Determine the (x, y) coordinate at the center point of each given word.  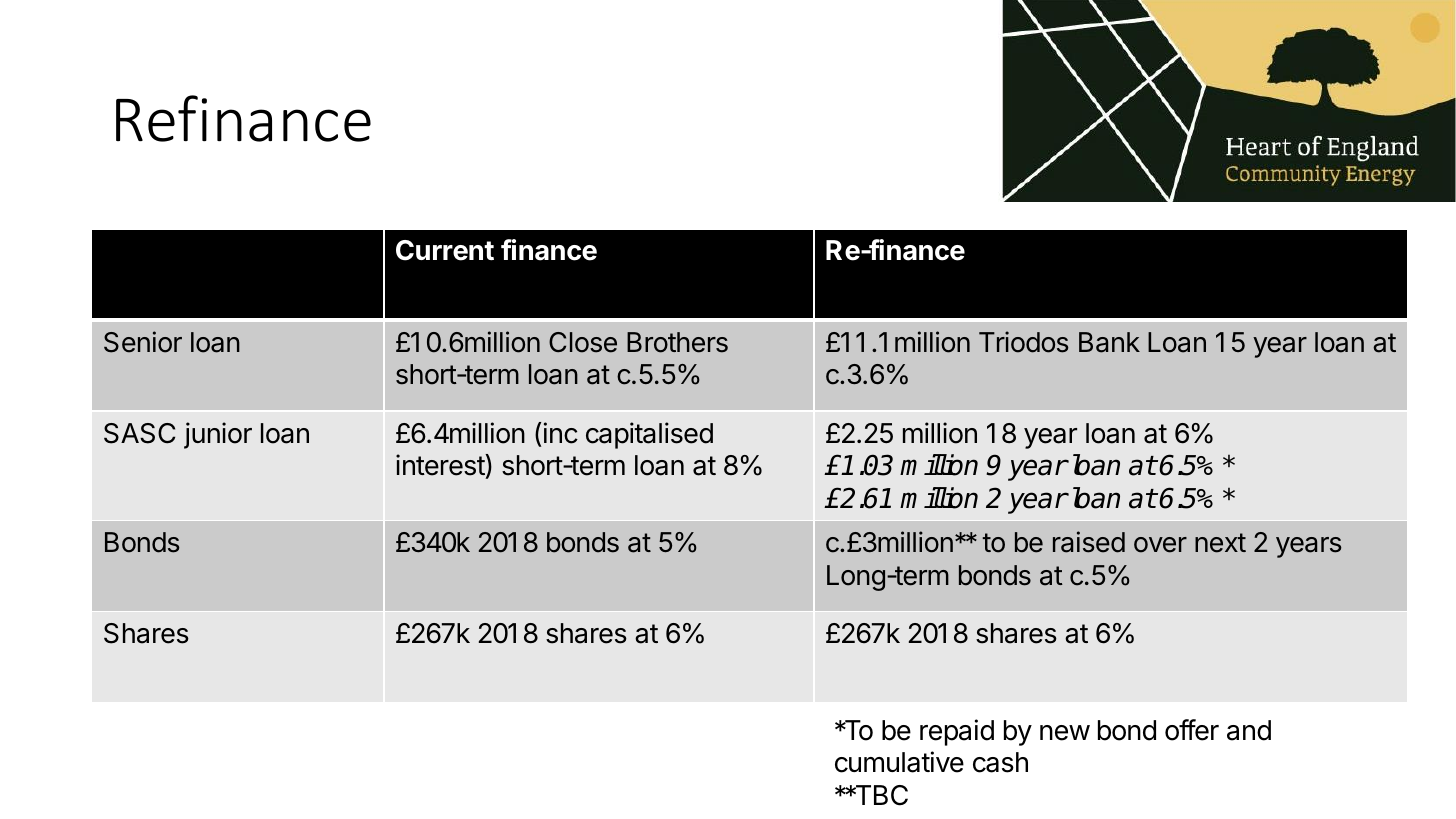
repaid (957, 732)
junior (218, 435)
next (1220, 543)
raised (1089, 542)
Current (445, 250)
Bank (1109, 342)
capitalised (649, 435)
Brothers (677, 342)
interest (441, 466)
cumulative (899, 762)
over (1160, 545)
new (1065, 733)
